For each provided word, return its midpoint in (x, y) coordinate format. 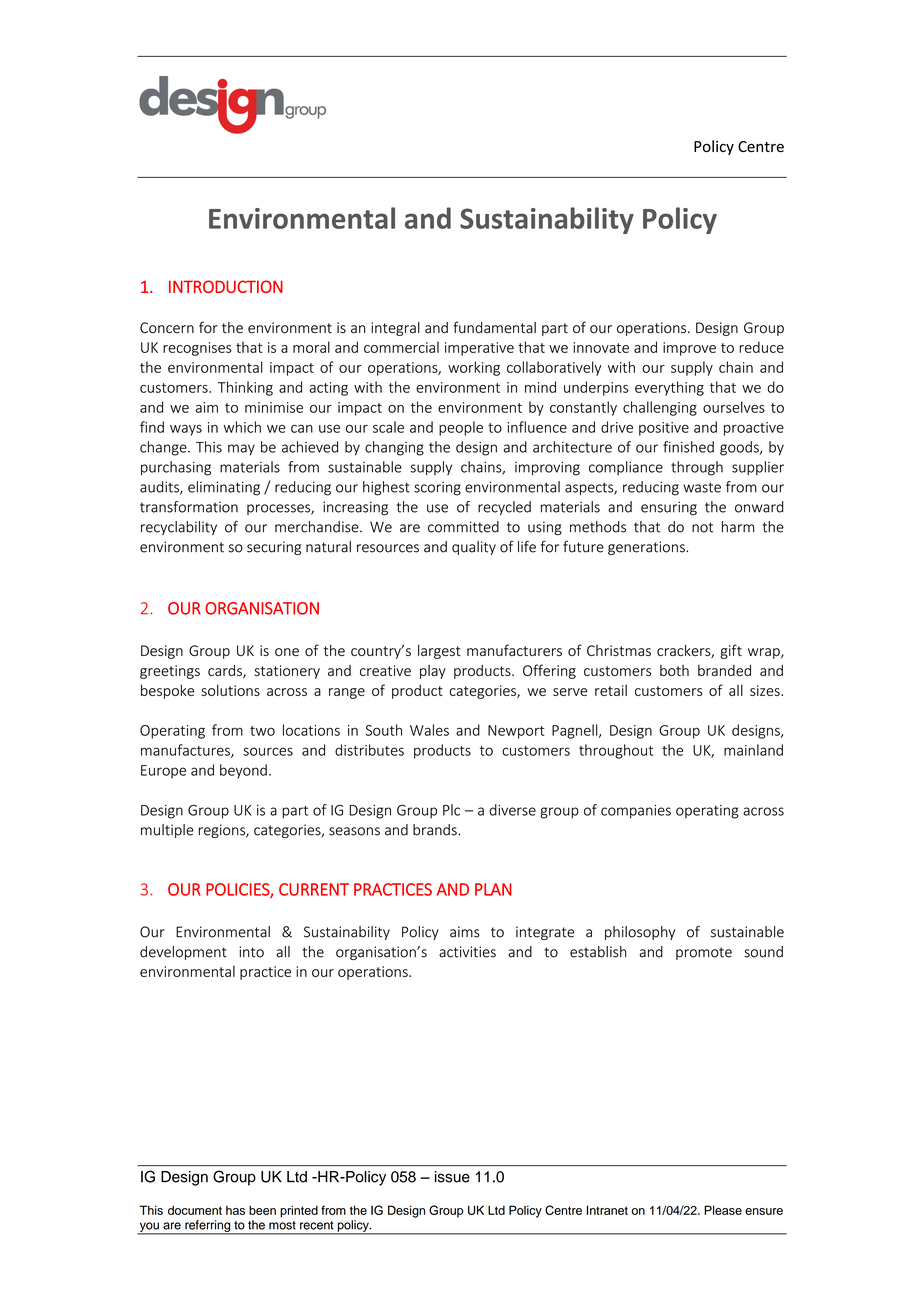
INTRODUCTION (226, 286)
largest (439, 652)
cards (226, 671)
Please (723, 1210)
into (251, 952)
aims (465, 932)
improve (689, 349)
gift (731, 651)
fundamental (494, 327)
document (195, 1210)
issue (452, 1177)
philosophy (640, 933)
